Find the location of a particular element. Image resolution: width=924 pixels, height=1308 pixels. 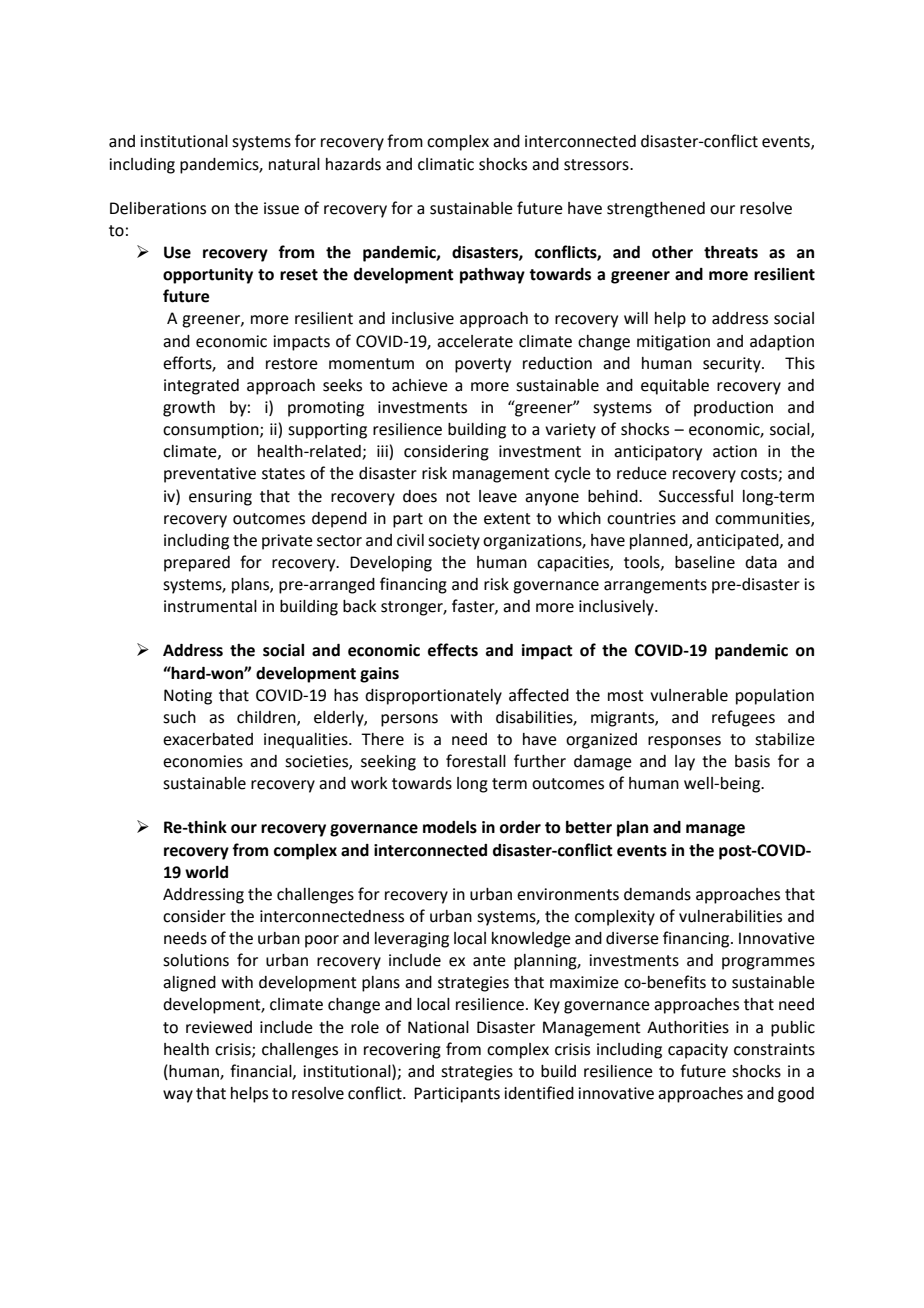

strengthened is located at coordinates (656, 210).
